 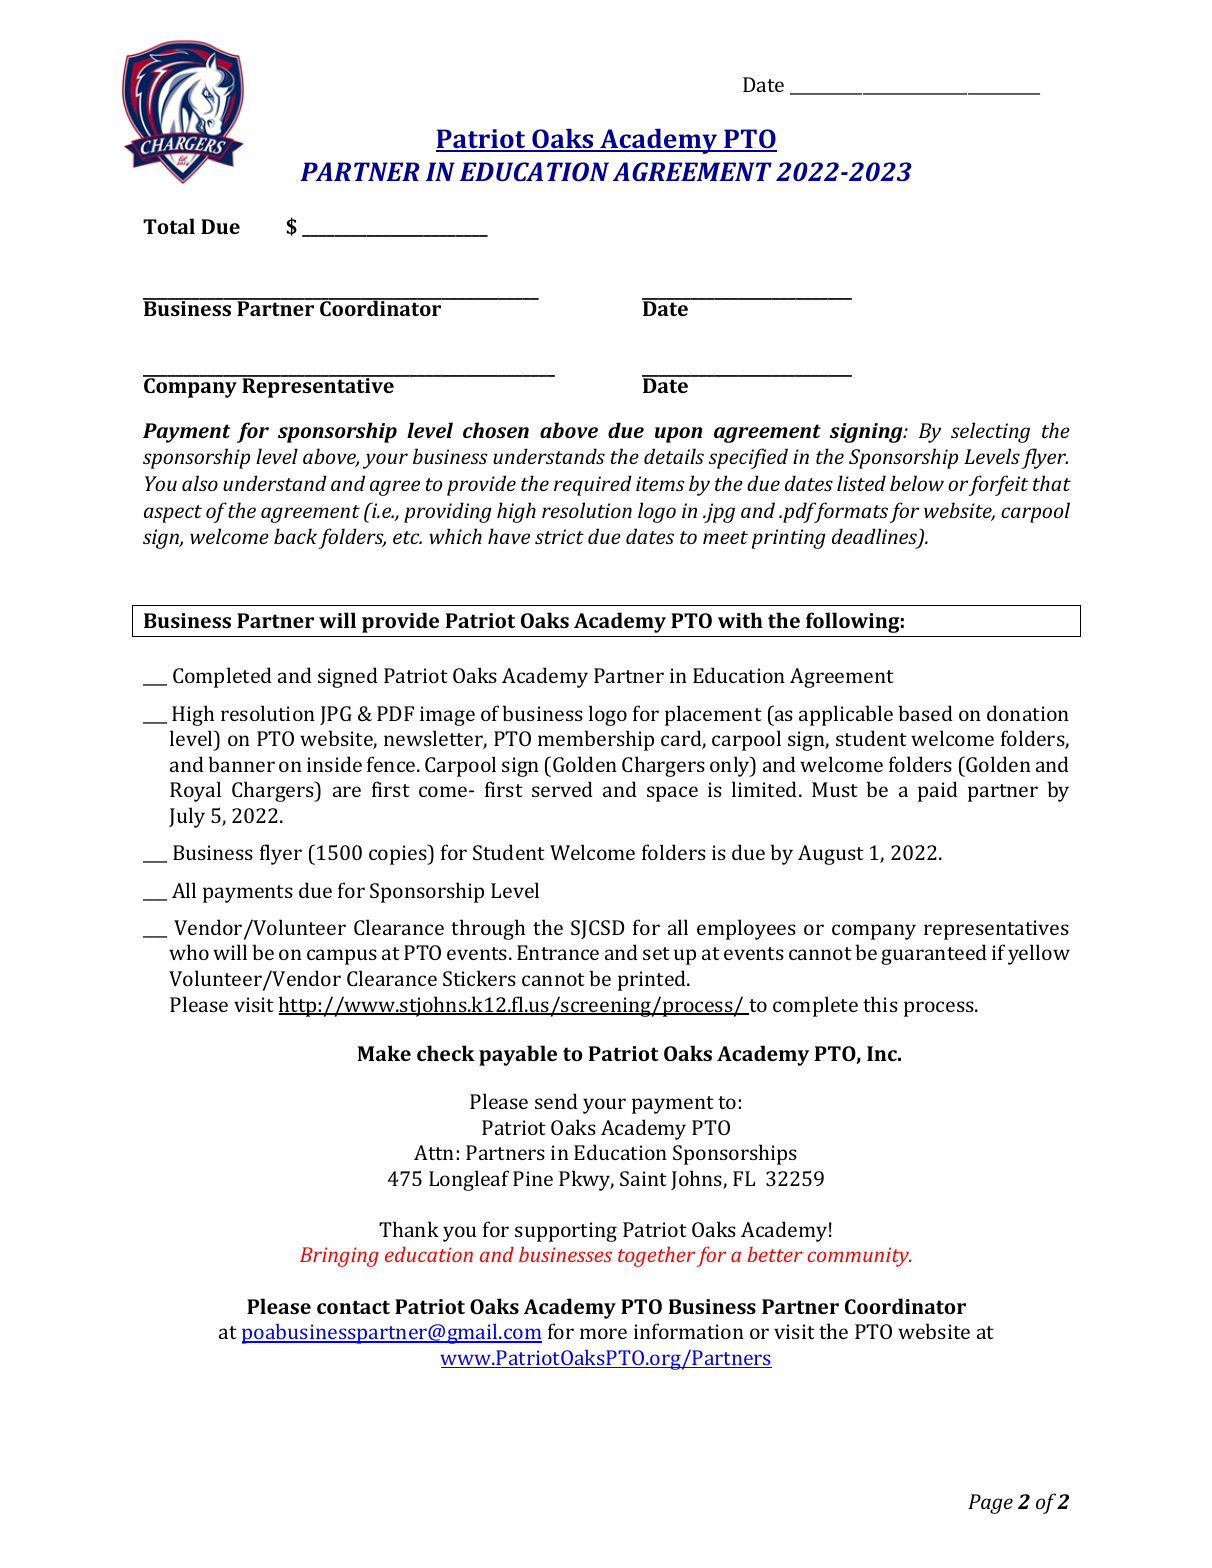 I want to click on paid, so click(x=938, y=791).
